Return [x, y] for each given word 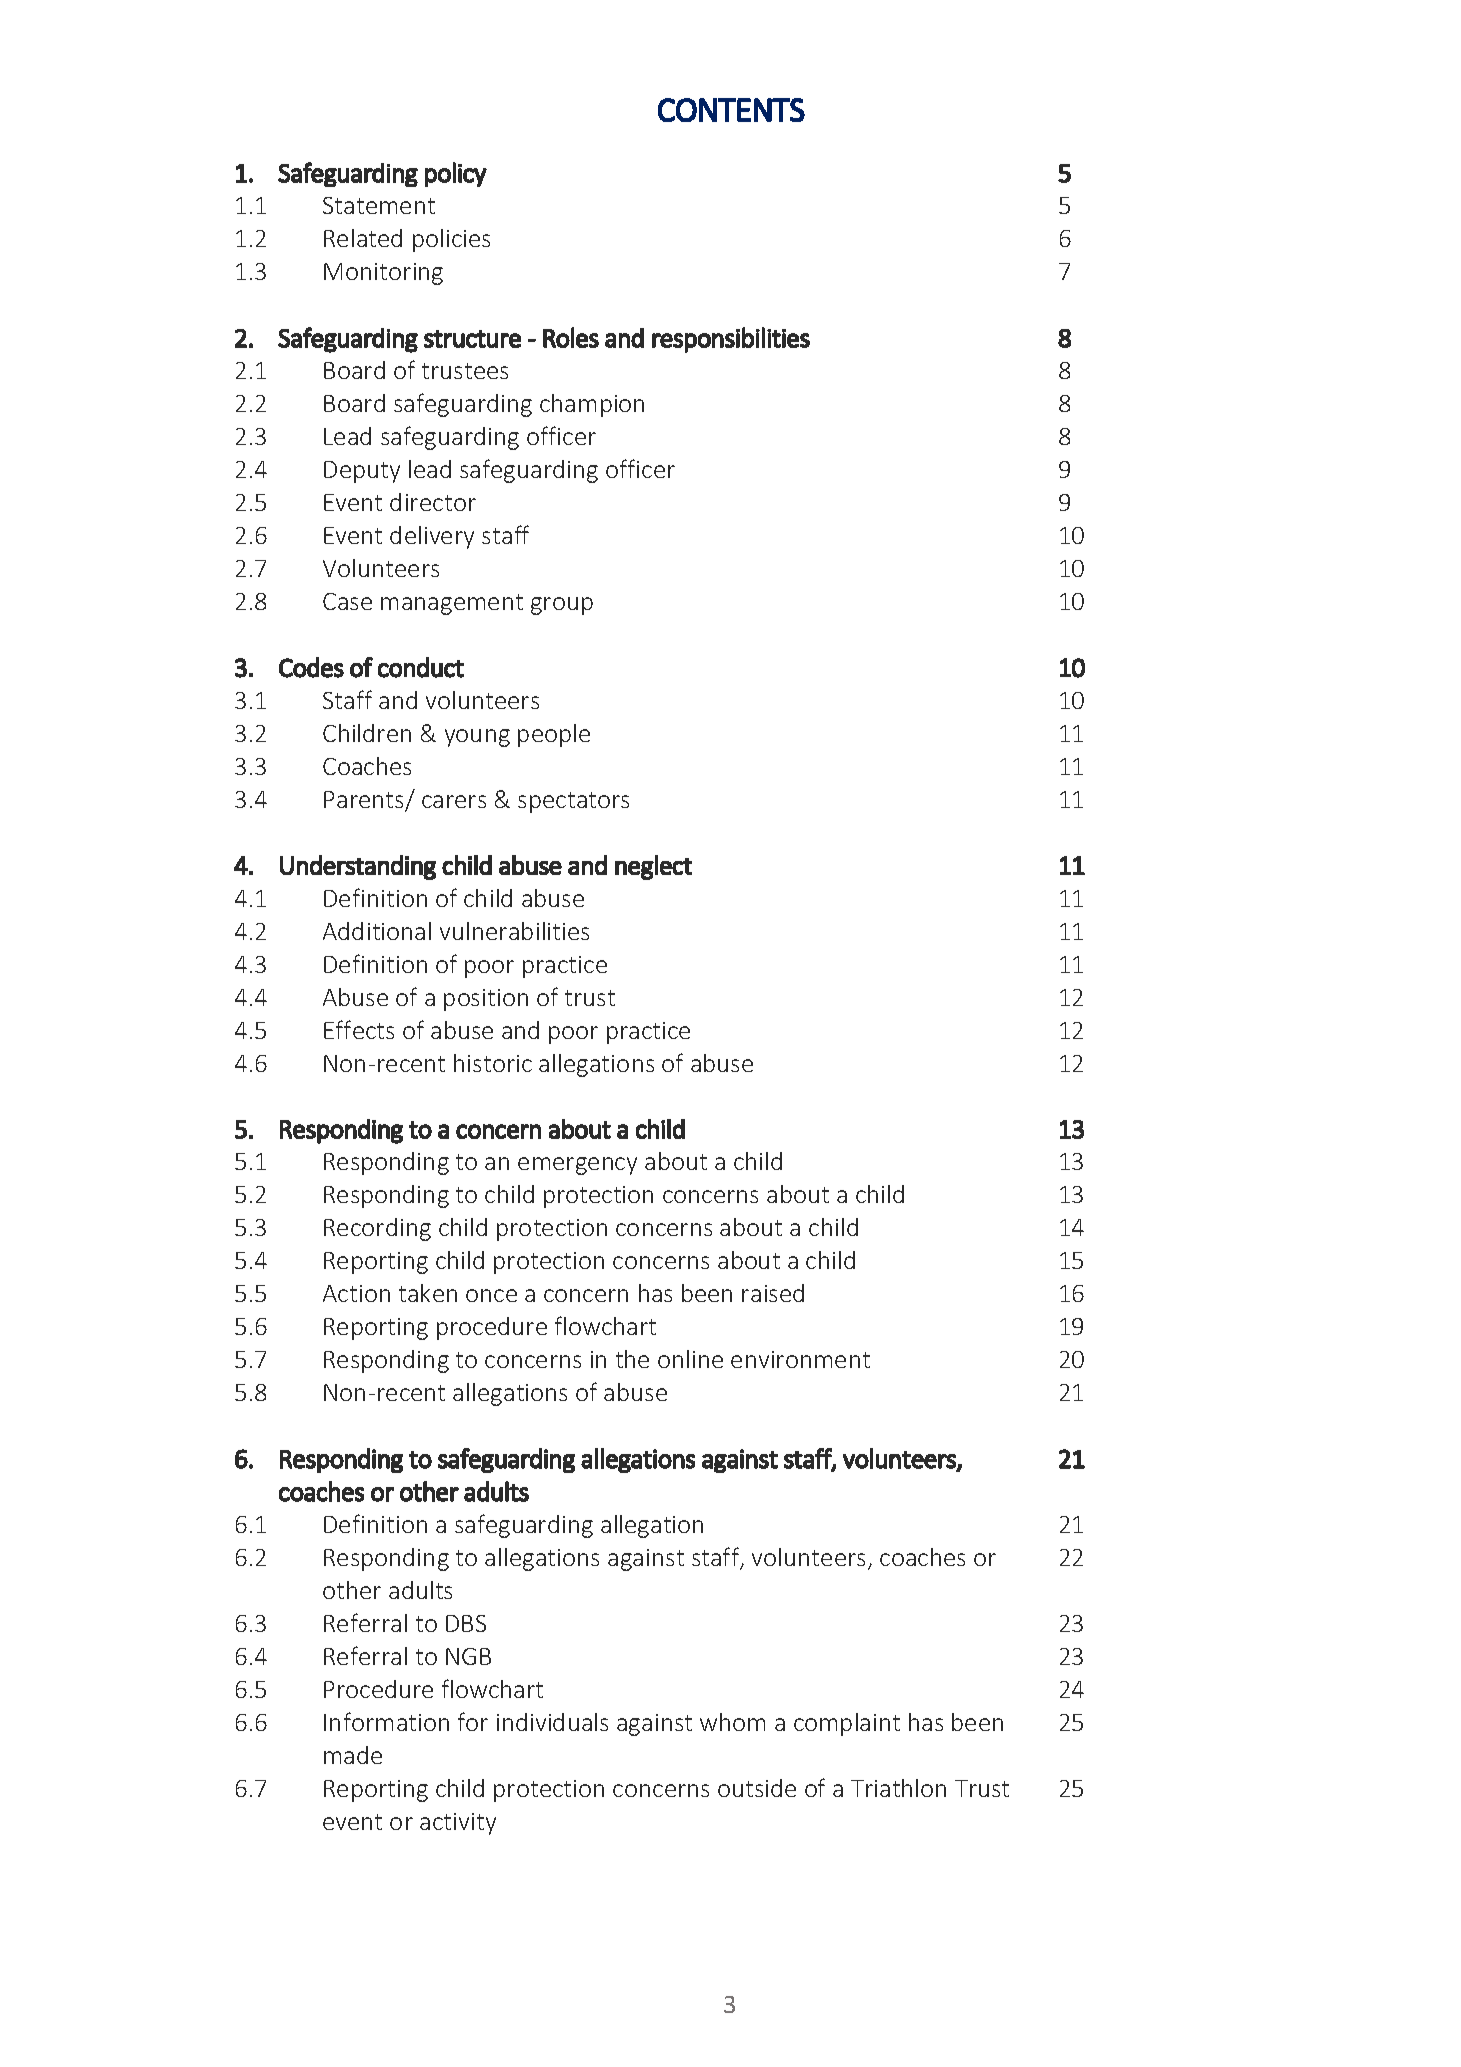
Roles [571, 337]
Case [347, 601]
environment [800, 1359]
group [562, 606]
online [690, 1359]
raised [773, 1293]
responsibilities [731, 340]
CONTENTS [731, 110]
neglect [653, 867]
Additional [377, 931]
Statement [379, 205]
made [353, 1755]
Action [356, 1293]
